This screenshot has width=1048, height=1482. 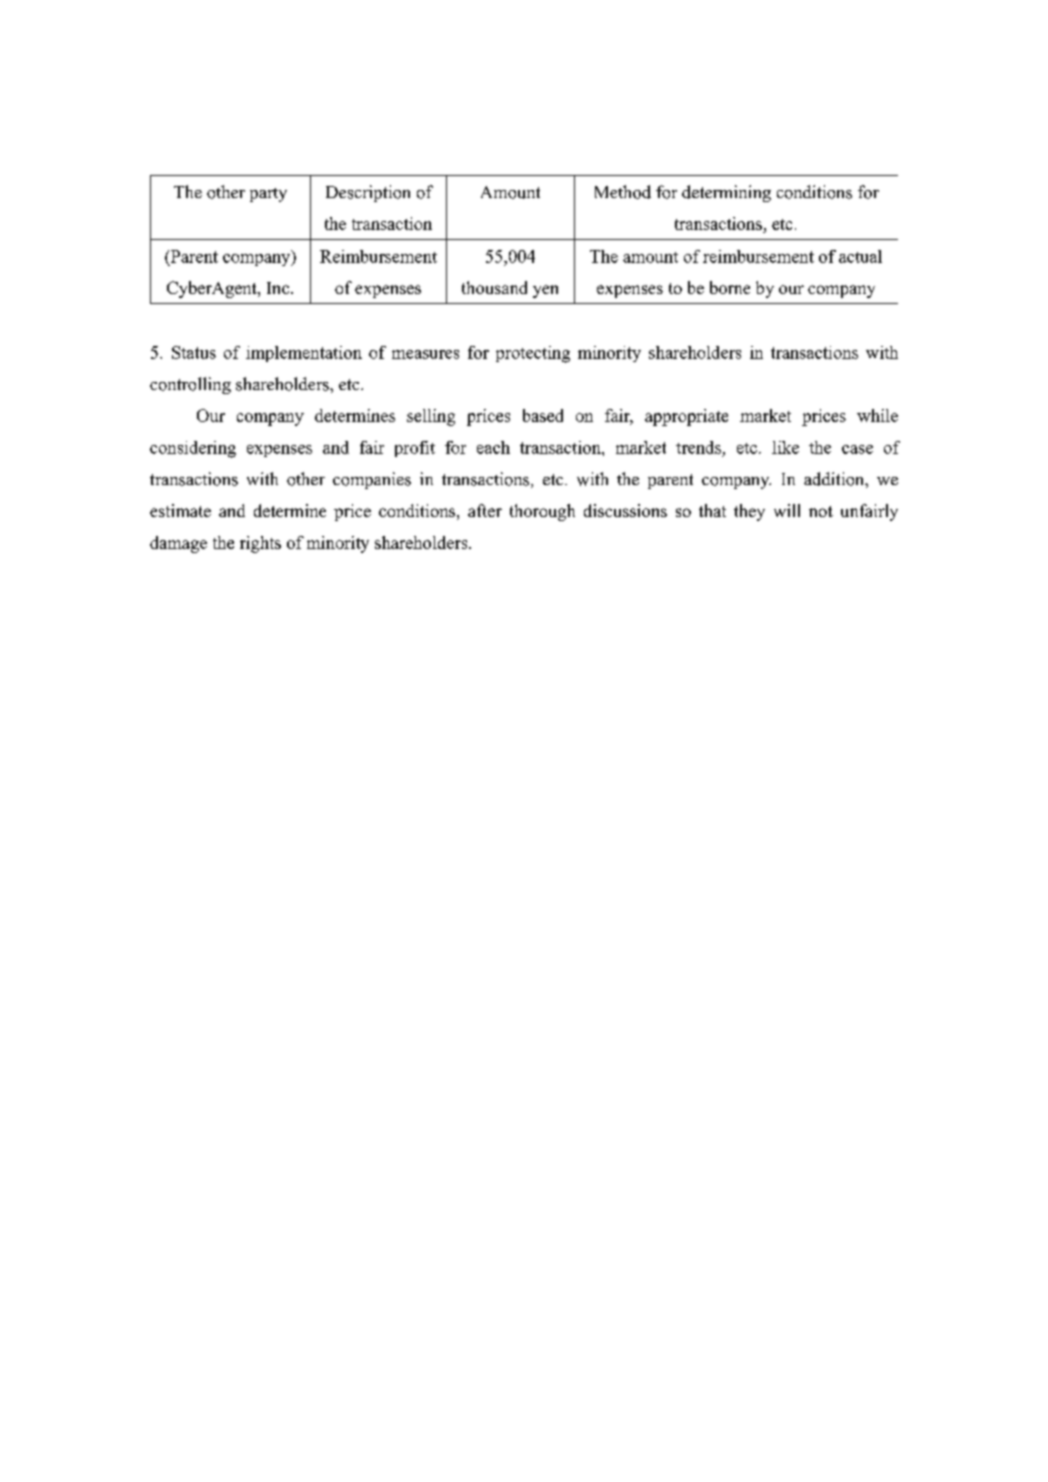 What do you see at coordinates (877, 415) in the screenshot?
I see `while` at bounding box center [877, 415].
